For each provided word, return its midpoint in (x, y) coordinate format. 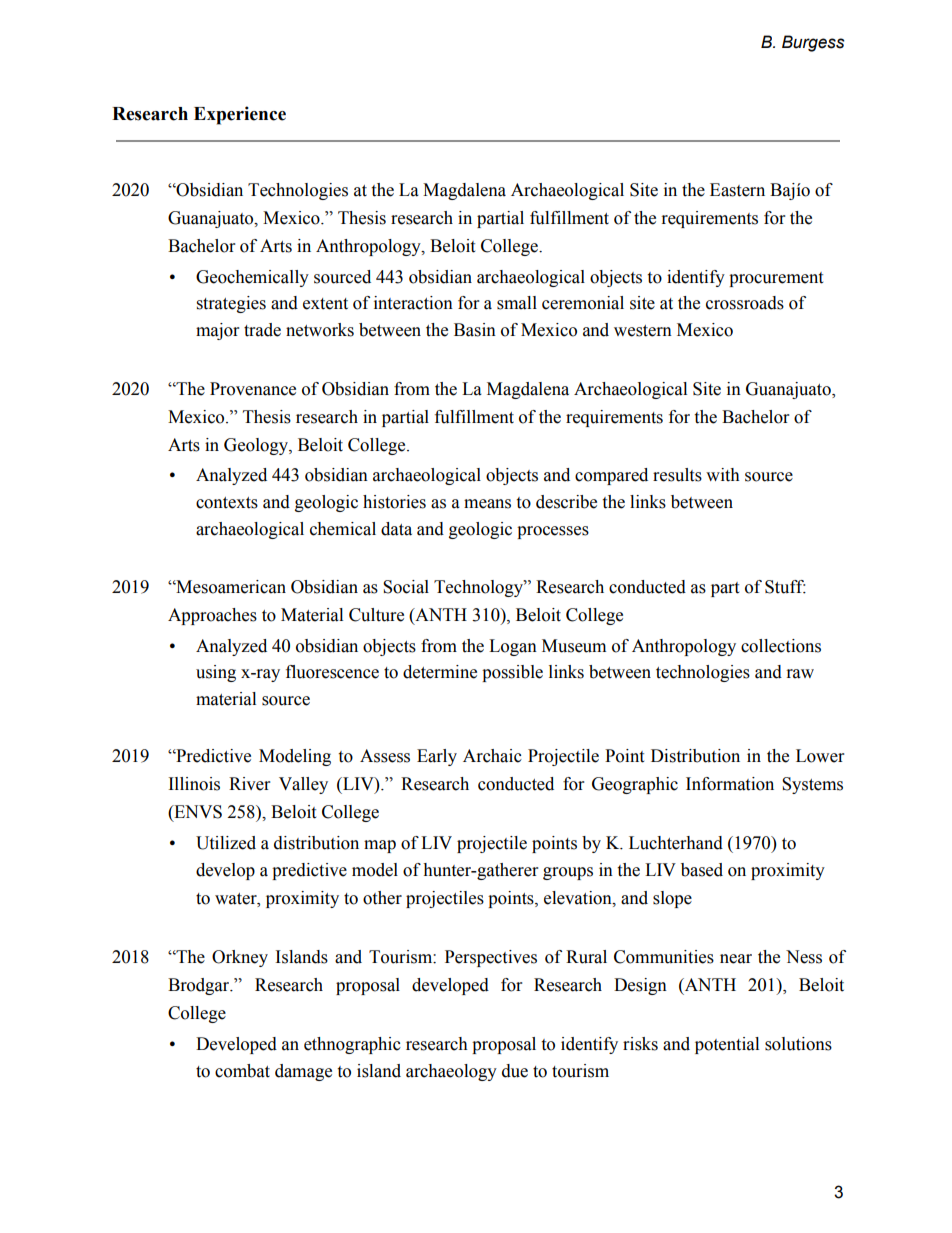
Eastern (737, 190)
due (515, 1071)
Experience (240, 115)
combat (242, 1071)
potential (727, 1045)
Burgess (813, 43)
